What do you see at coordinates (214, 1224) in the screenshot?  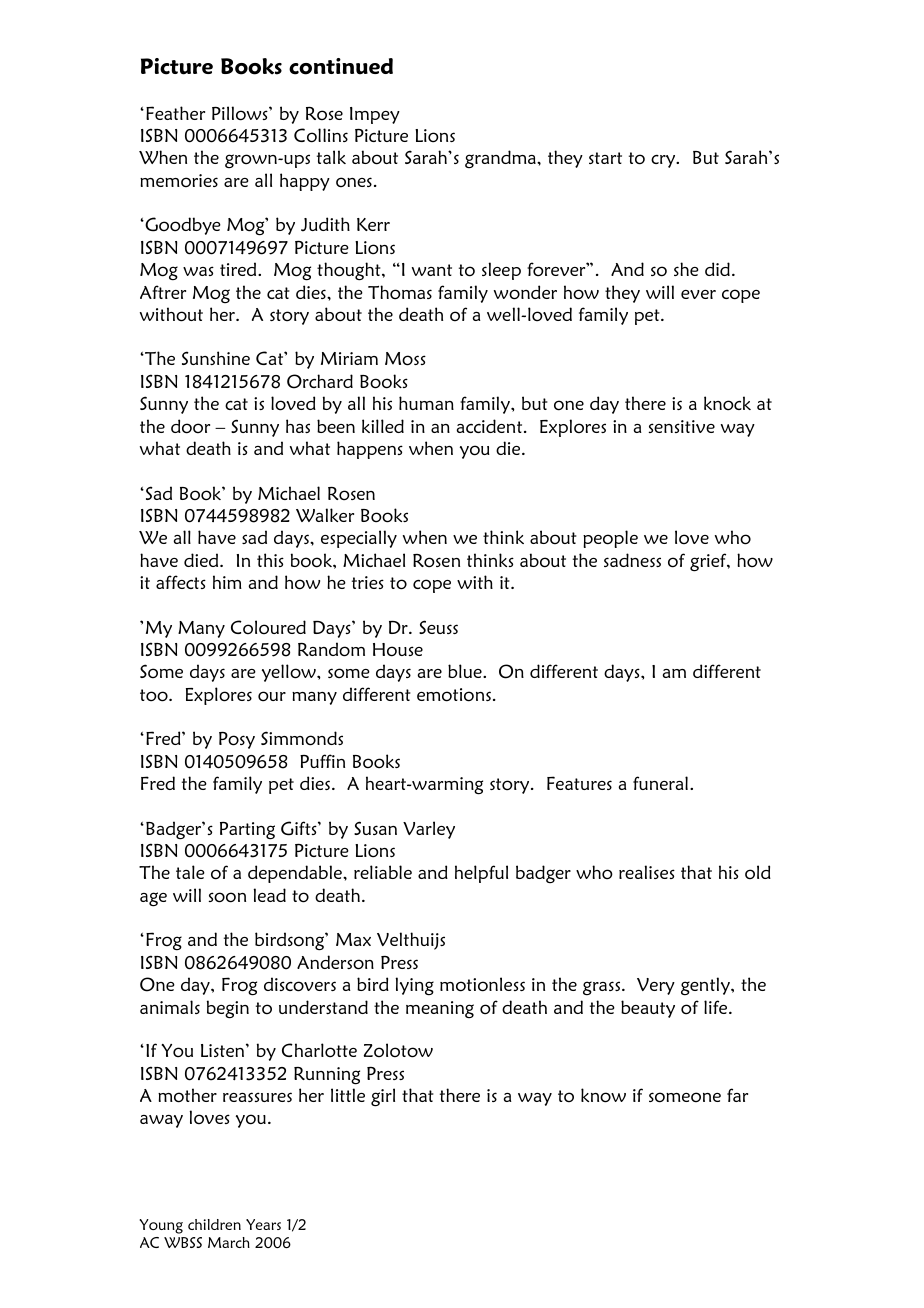 I see `children` at bounding box center [214, 1224].
